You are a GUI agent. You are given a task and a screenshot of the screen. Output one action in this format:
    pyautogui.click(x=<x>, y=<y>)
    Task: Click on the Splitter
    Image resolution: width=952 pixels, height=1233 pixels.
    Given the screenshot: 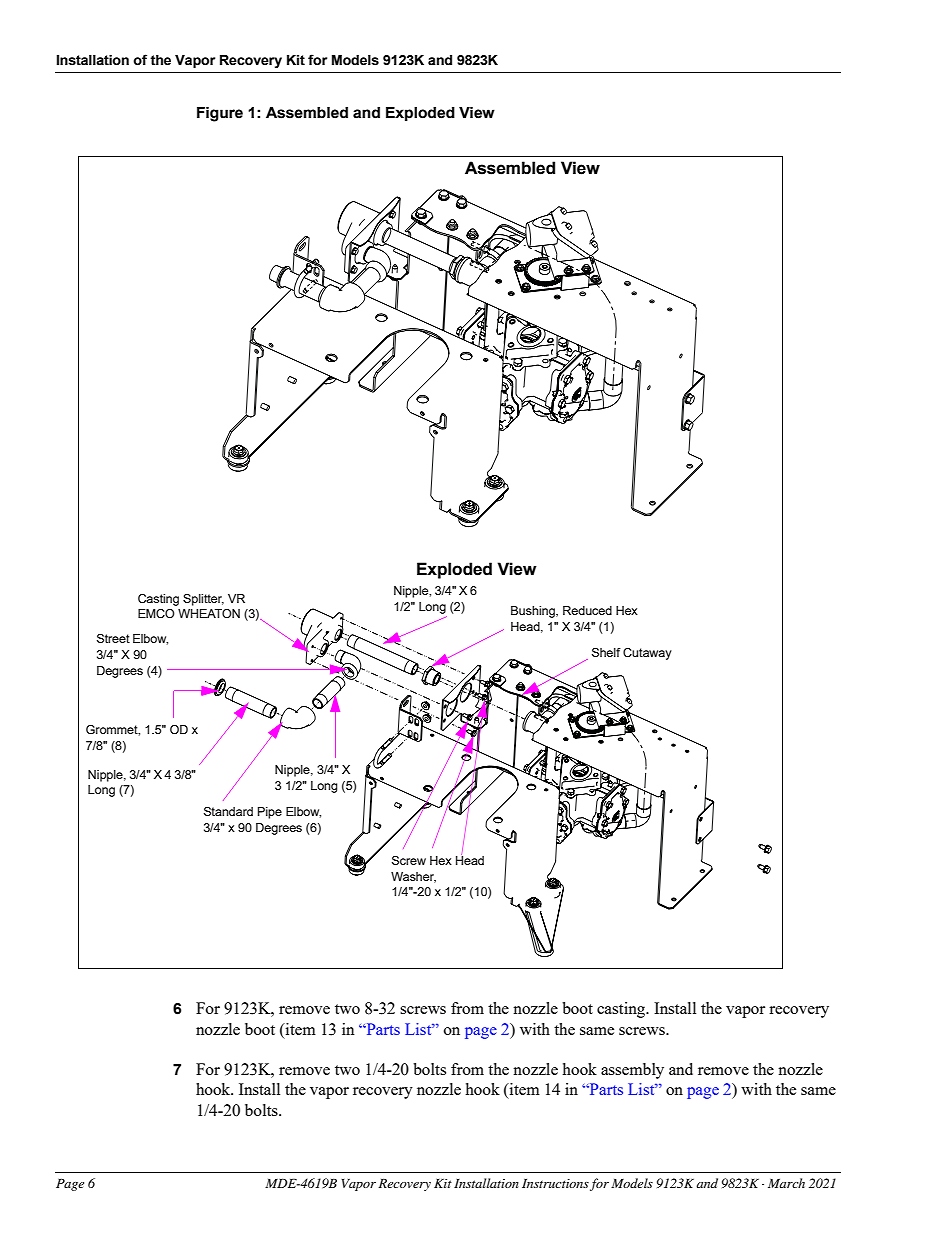 What is the action you would take?
    pyautogui.click(x=203, y=600)
